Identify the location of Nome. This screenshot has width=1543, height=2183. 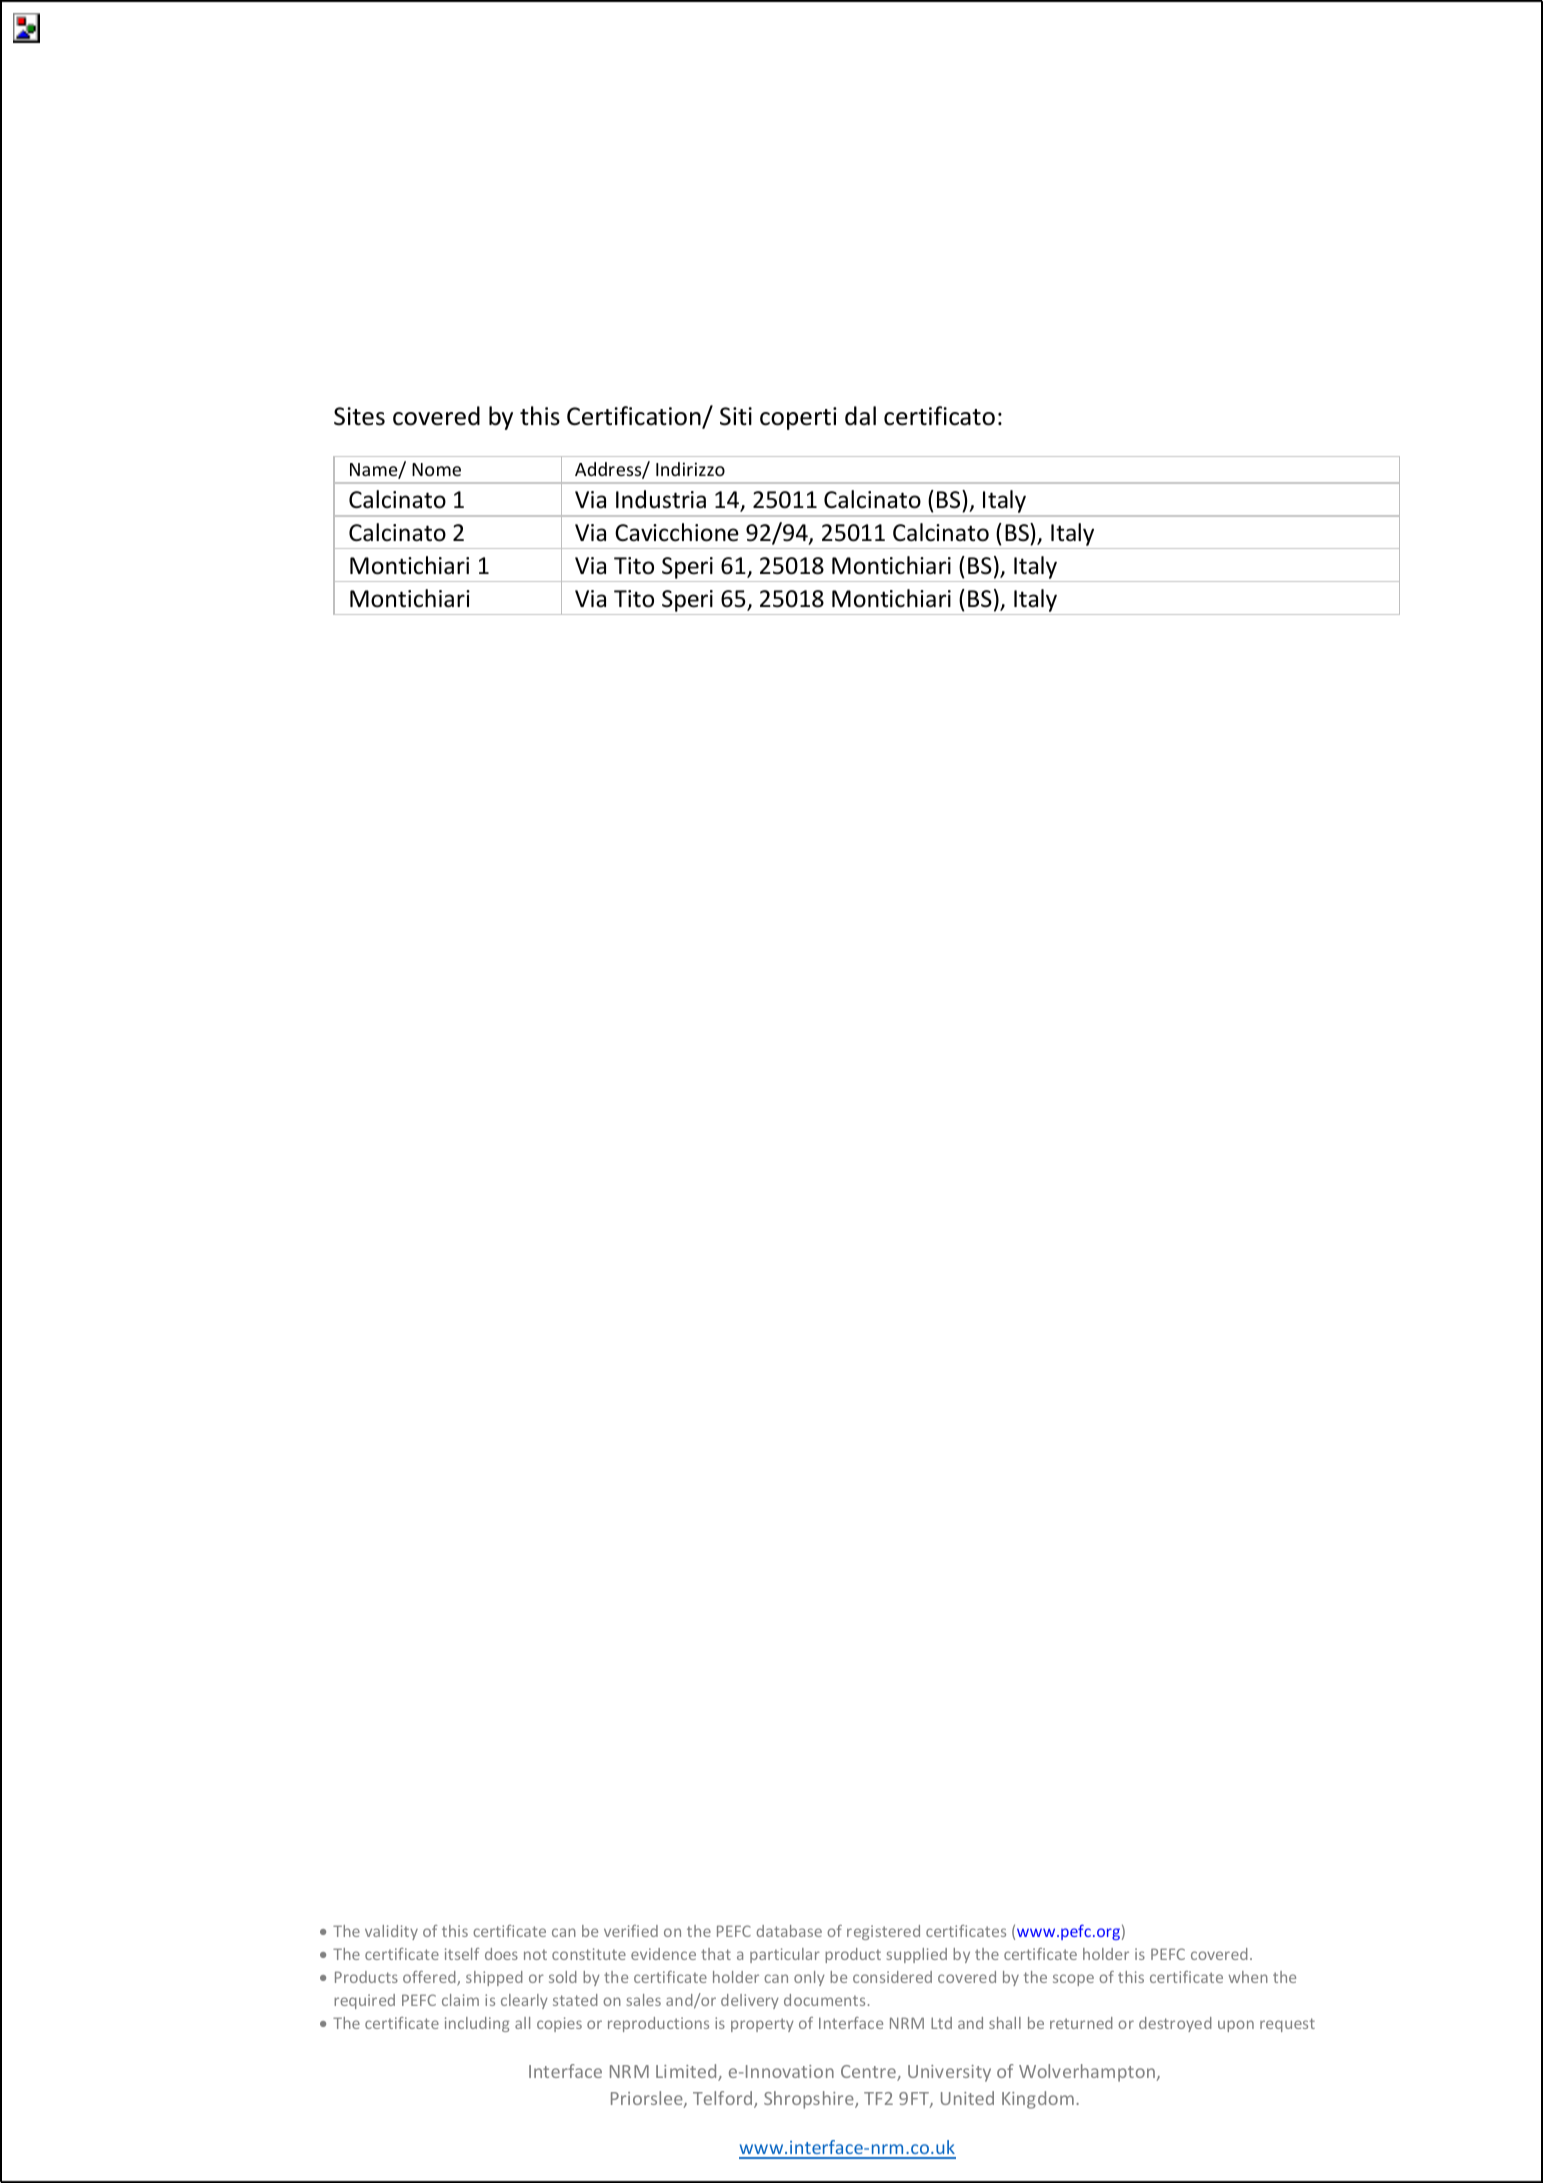
(436, 469).
